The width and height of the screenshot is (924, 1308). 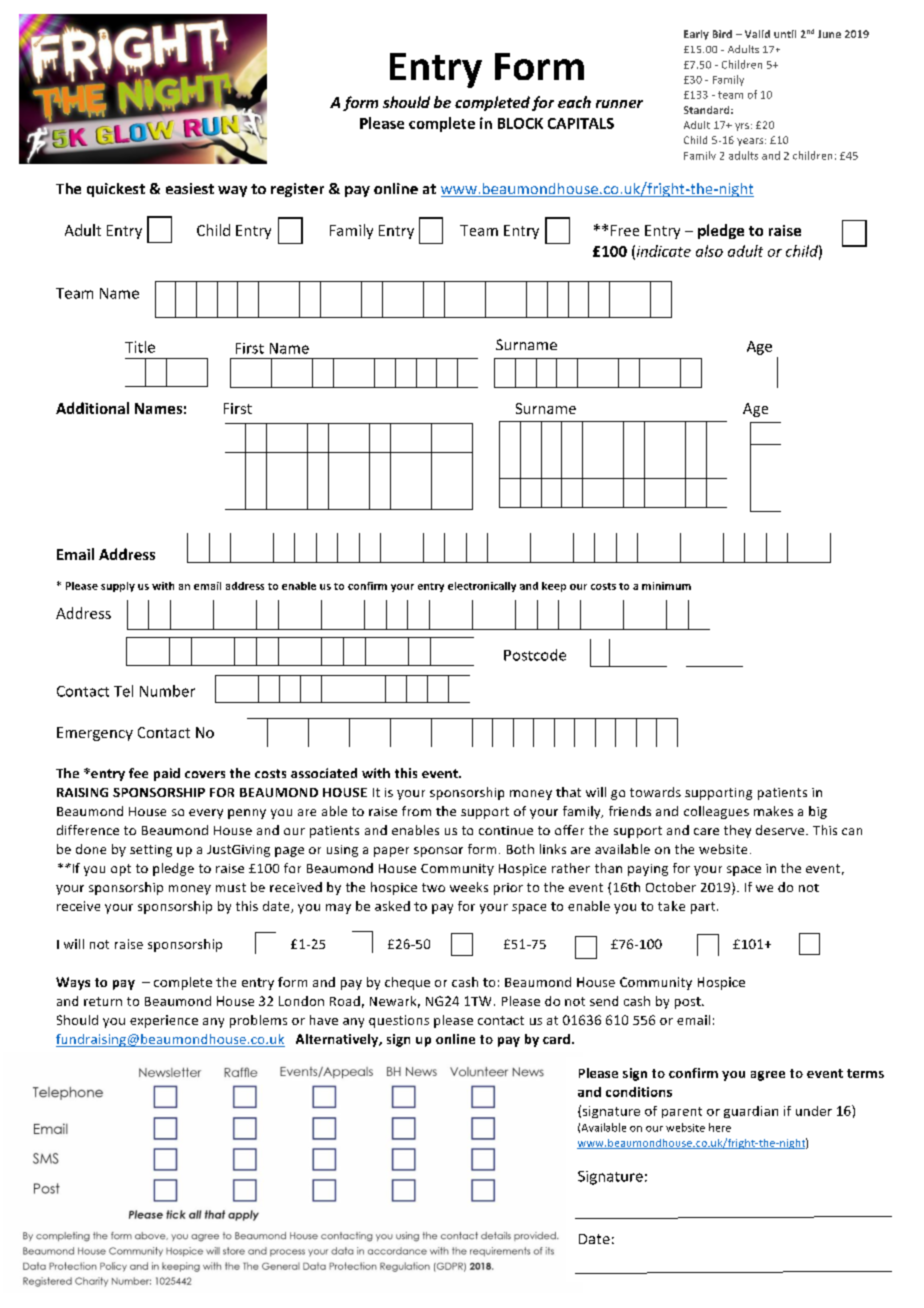 I want to click on setting, so click(x=151, y=851).
